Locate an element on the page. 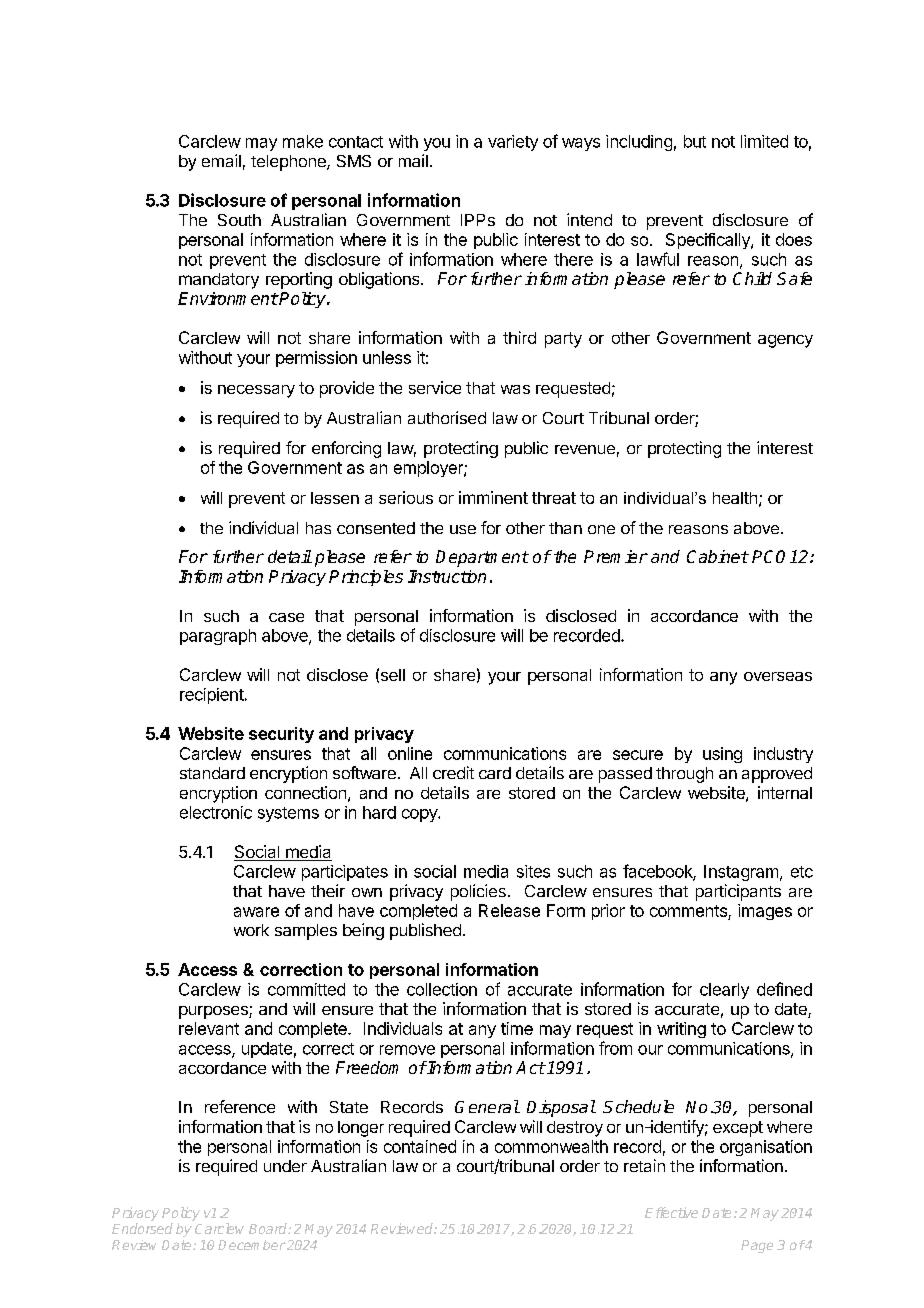 This document has height=1308, width=924. recipient is located at coordinates (212, 696).
